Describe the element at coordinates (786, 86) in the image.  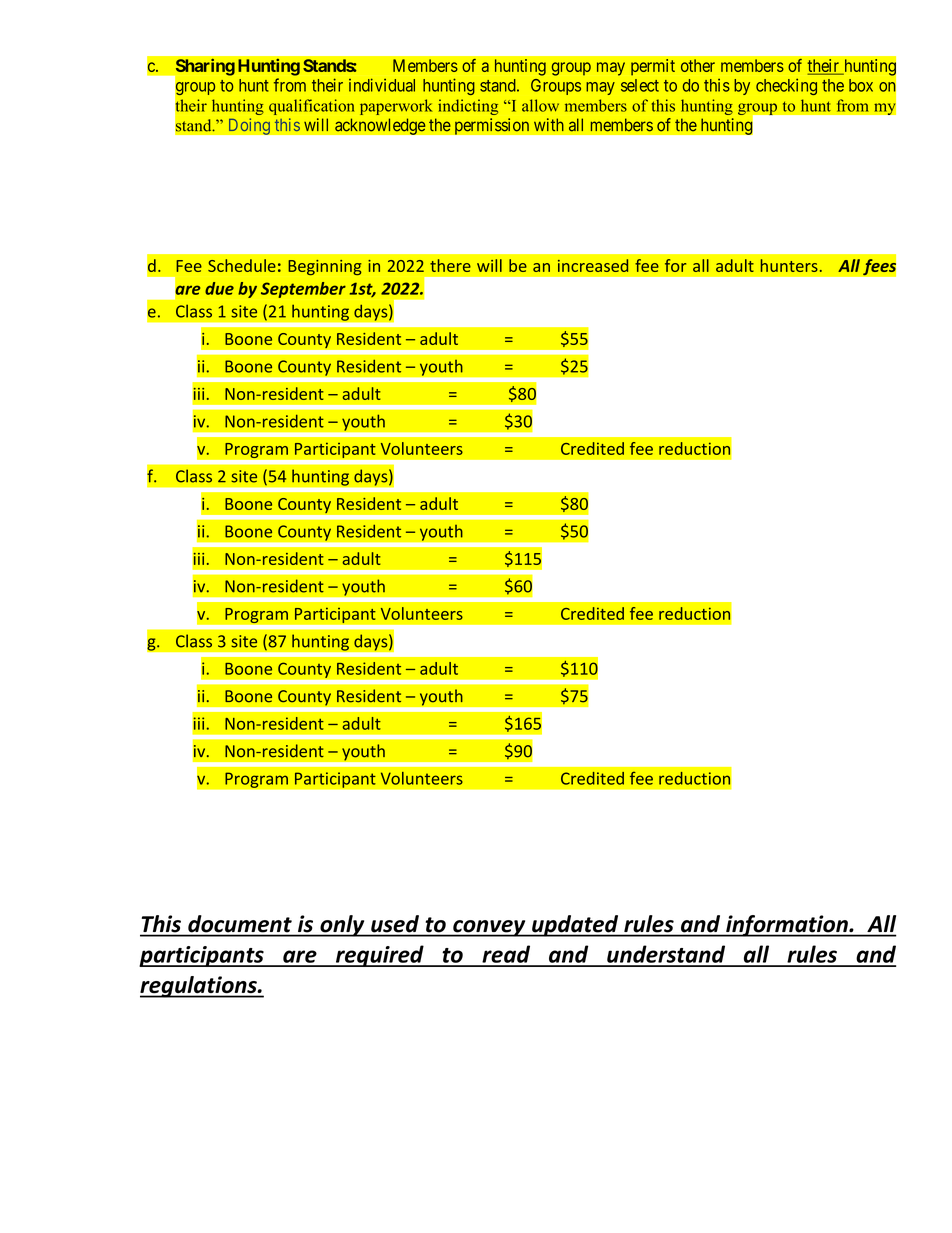
I see `checking` at that location.
